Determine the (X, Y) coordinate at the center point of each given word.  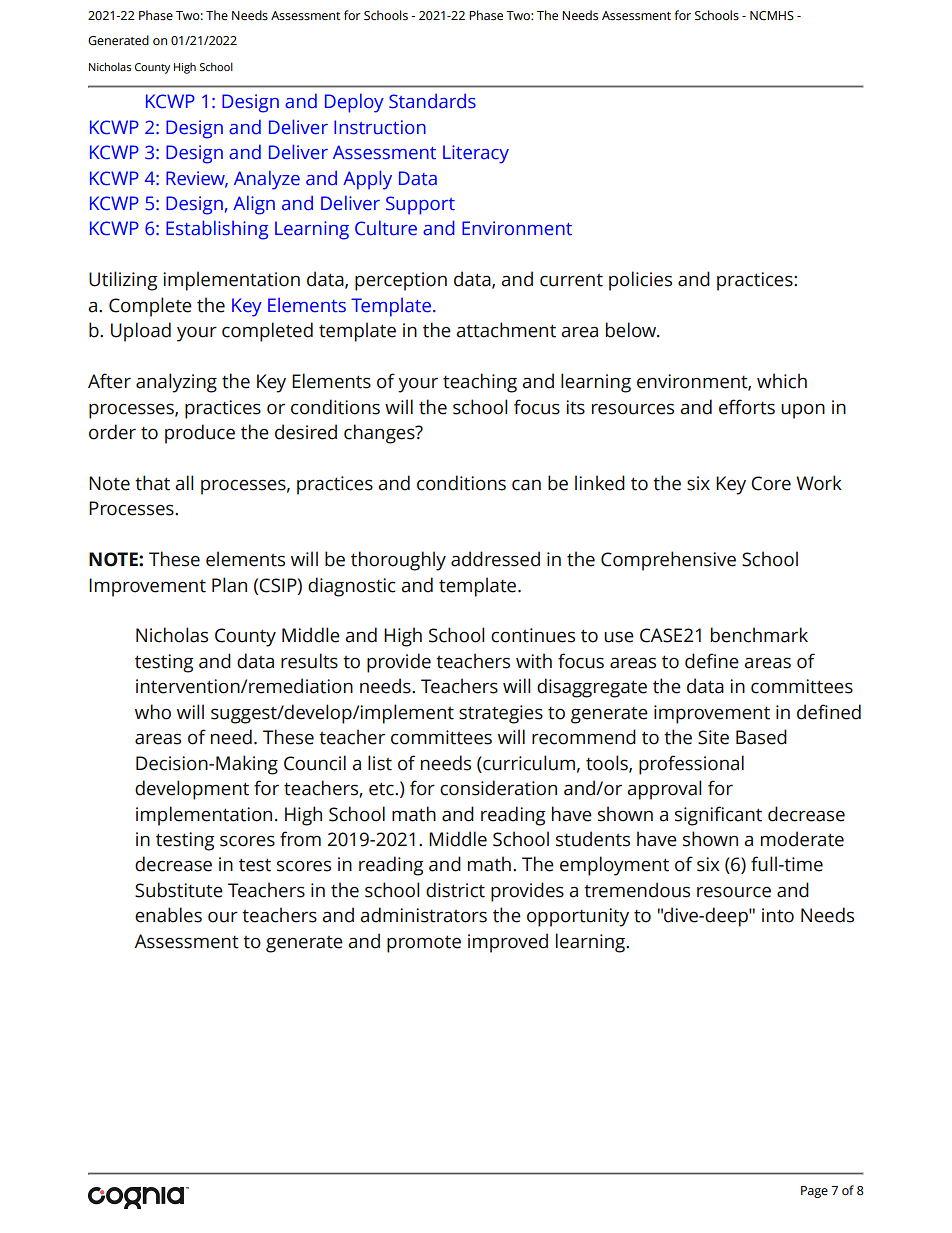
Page (814, 1192)
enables (168, 915)
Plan (229, 585)
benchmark (759, 635)
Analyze (267, 180)
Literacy (476, 154)
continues (533, 635)
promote (424, 944)
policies (640, 281)
